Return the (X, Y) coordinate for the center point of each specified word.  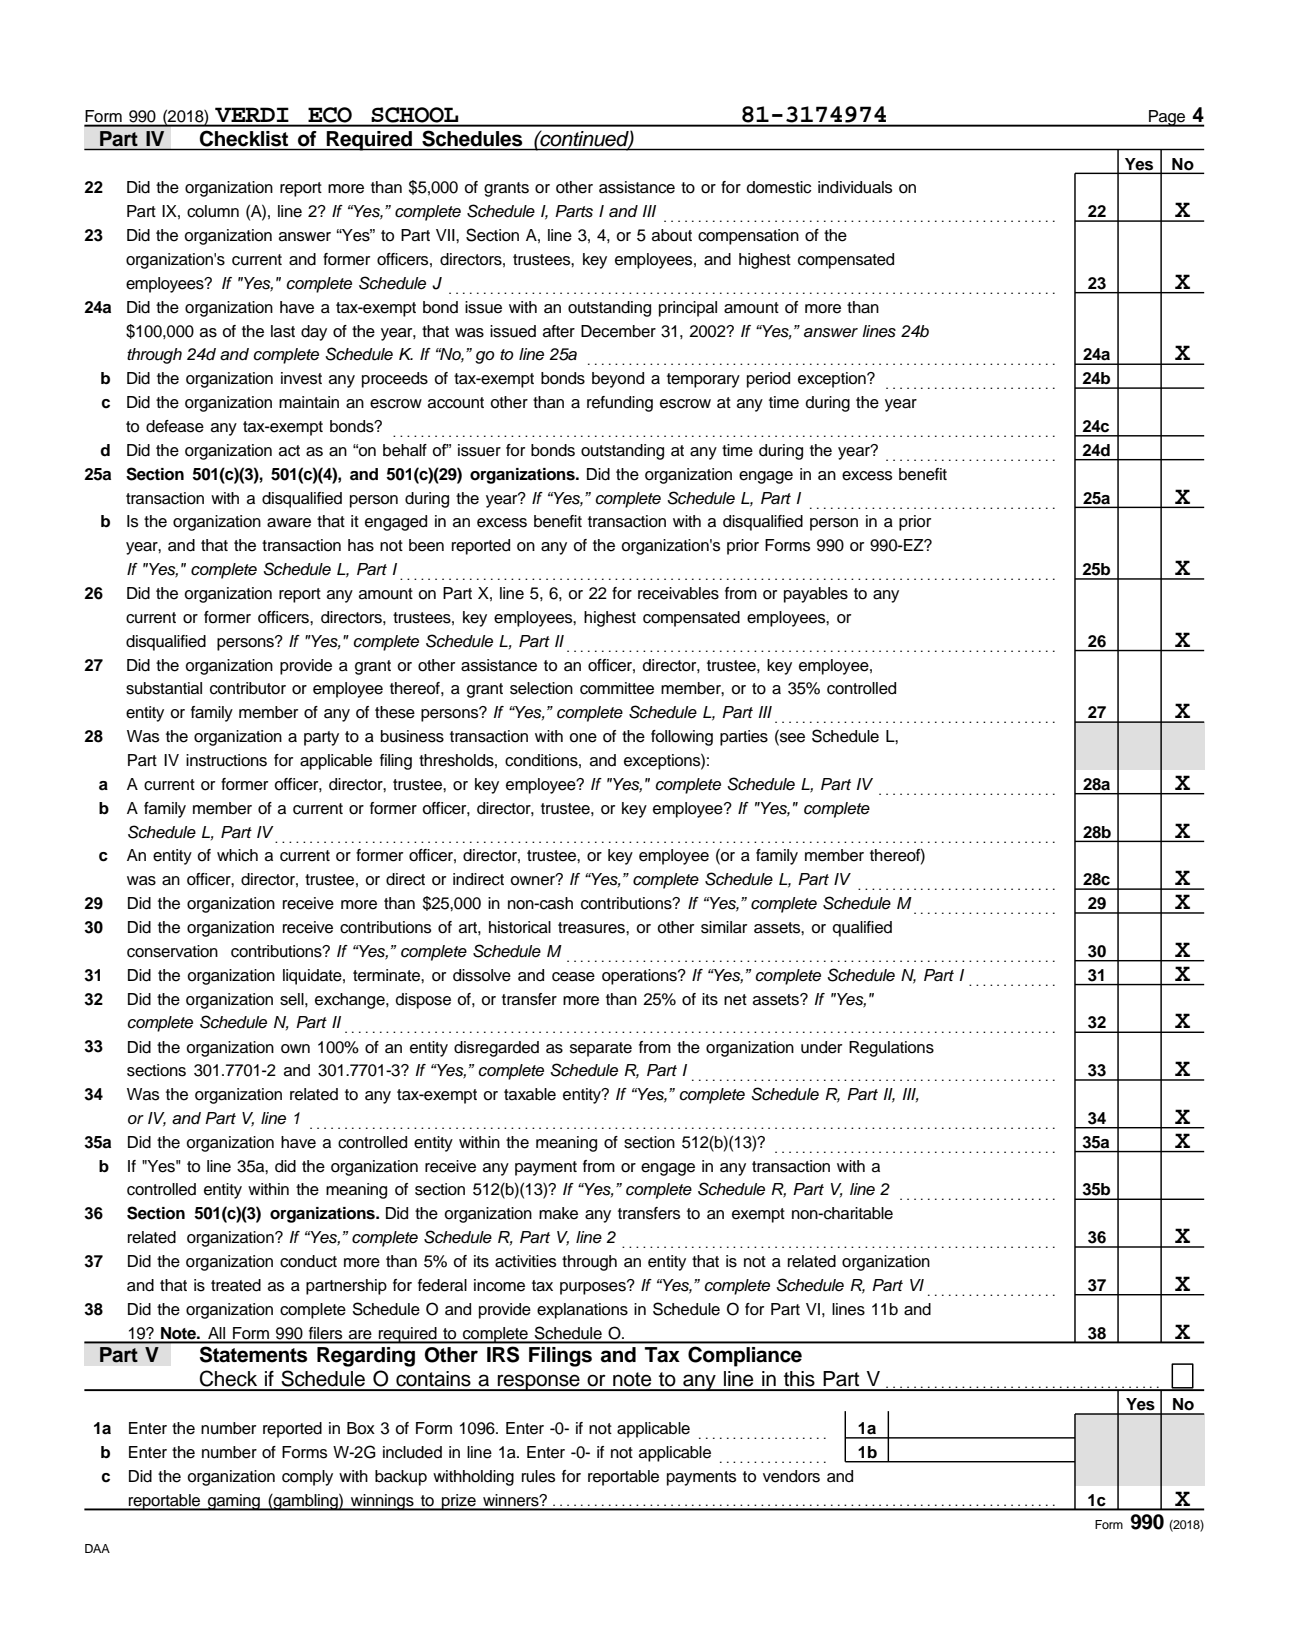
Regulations (891, 1049)
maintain (309, 402)
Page (1167, 118)
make (558, 1213)
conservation (172, 951)
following (682, 738)
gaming (234, 1502)
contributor (248, 688)
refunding (620, 404)
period (768, 380)
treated (236, 1285)
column (213, 211)
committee (617, 688)
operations (640, 977)
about (672, 235)
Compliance (745, 1356)
